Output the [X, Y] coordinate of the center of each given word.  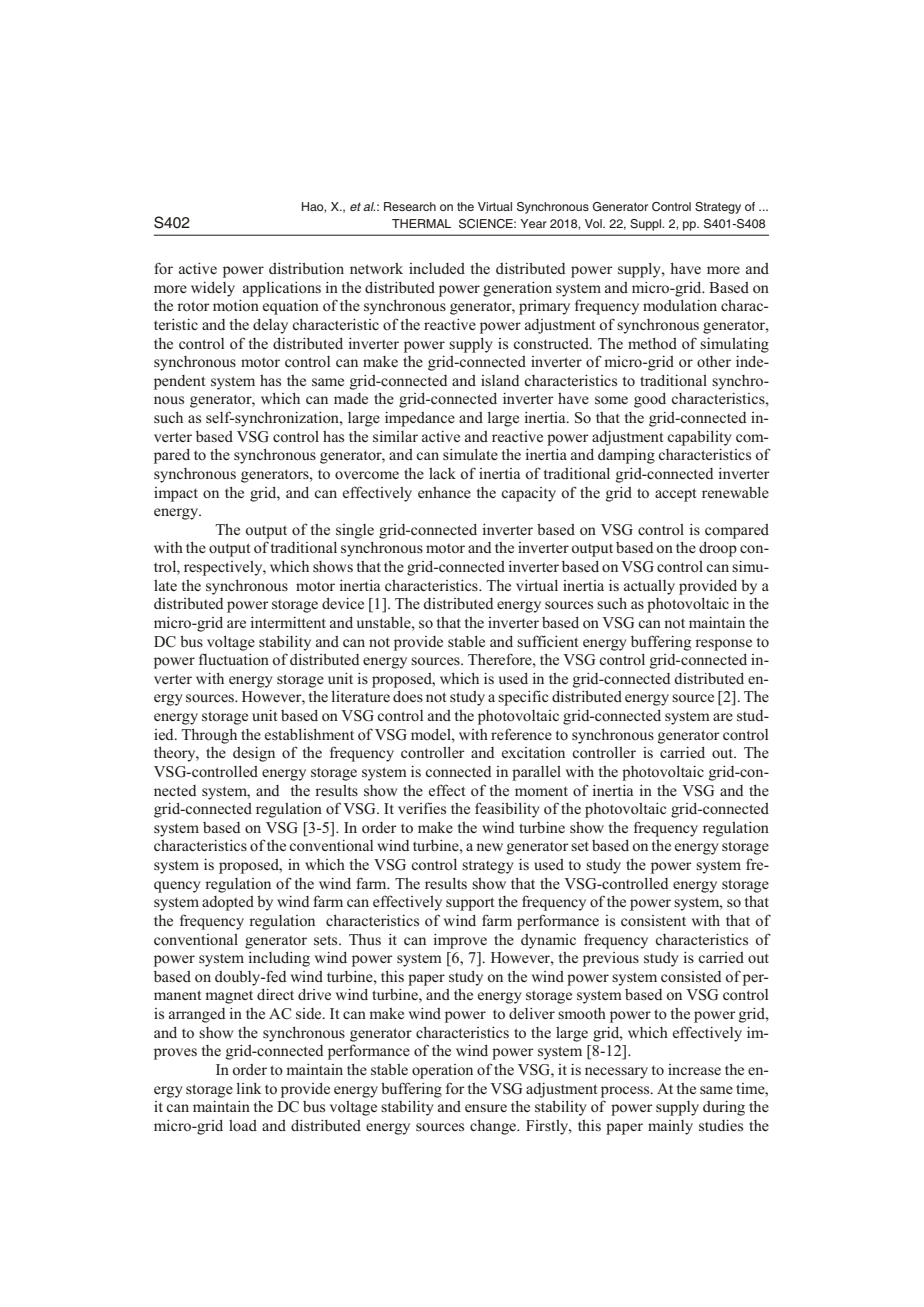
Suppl [647, 225]
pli [266, 289]
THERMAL [421, 223]
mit [291, 622]
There [486, 659]
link [249, 1088]
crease [700, 1071]
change [494, 1127]
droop [718, 549]
